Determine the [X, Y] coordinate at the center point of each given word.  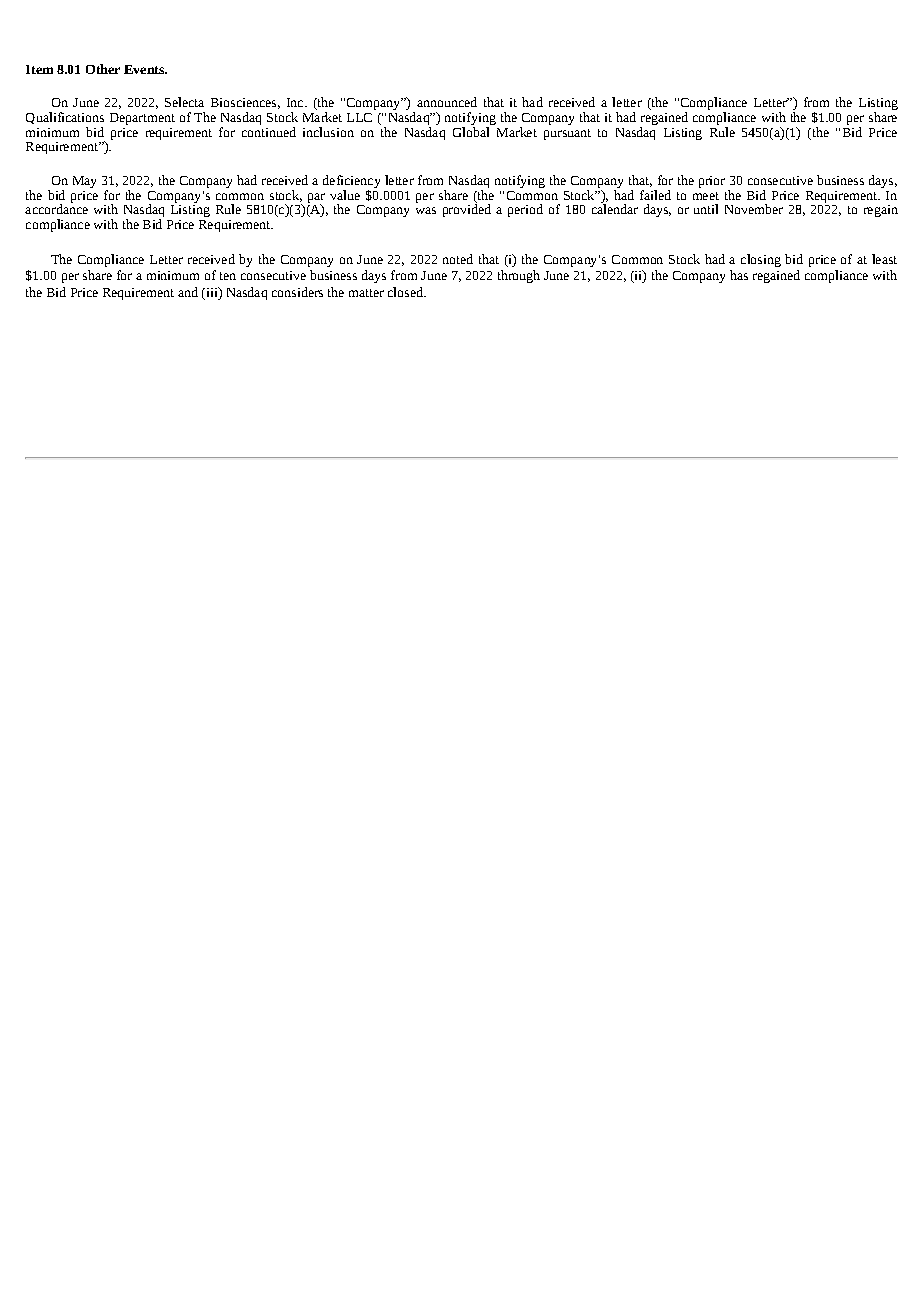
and [188, 292]
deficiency [351, 181]
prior [712, 182]
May [84, 182]
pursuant [567, 134]
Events [145, 69]
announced [447, 102]
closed [406, 292]
